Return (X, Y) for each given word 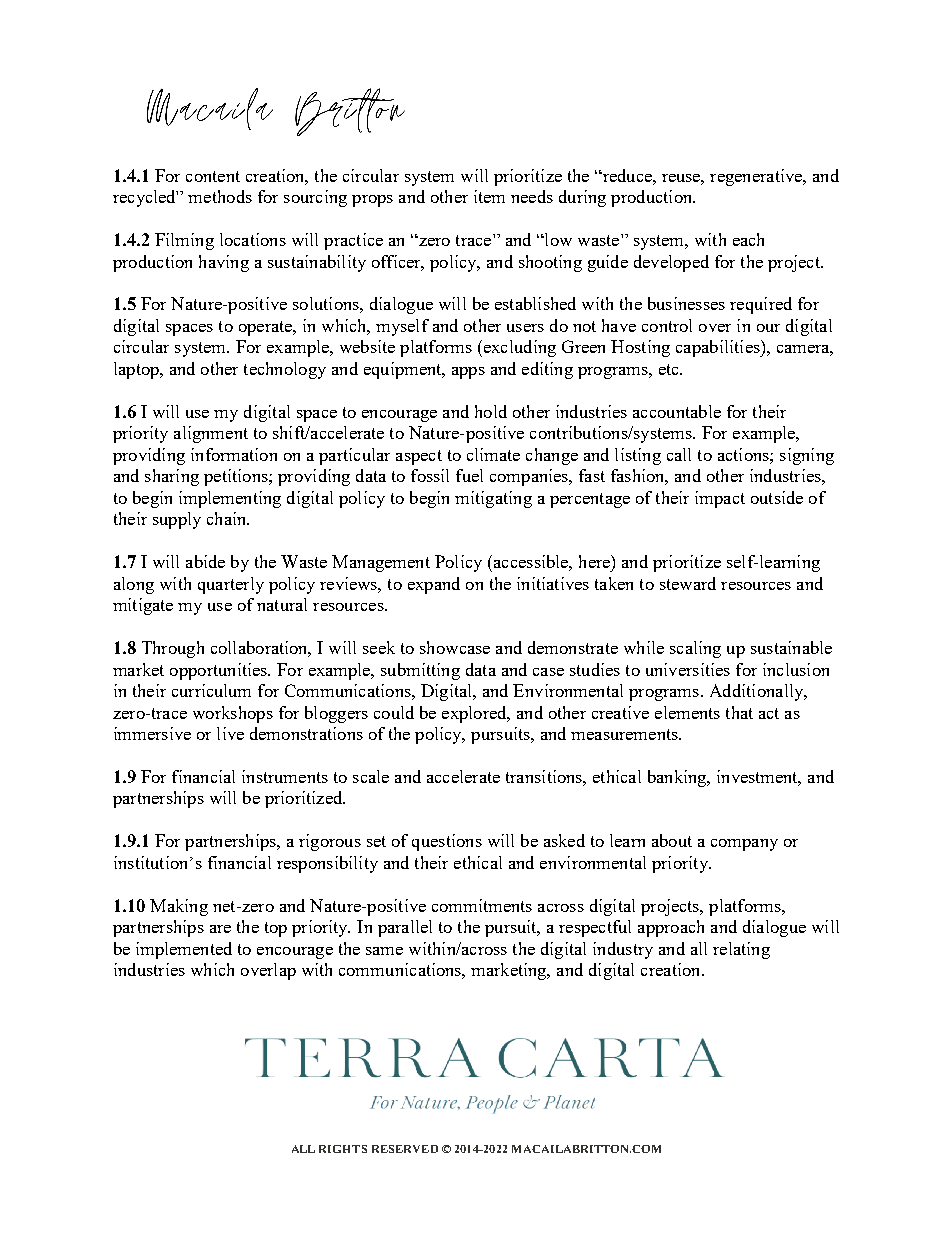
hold (491, 411)
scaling (695, 649)
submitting (420, 671)
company (744, 845)
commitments (482, 905)
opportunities (220, 671)
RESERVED (405, 1149)
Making (179, 907)
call (679, 454)
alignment (211, 434)
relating (741, 950)
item (489, 196)
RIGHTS (343, 1149)
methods (220, 196)
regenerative (757, 177)
